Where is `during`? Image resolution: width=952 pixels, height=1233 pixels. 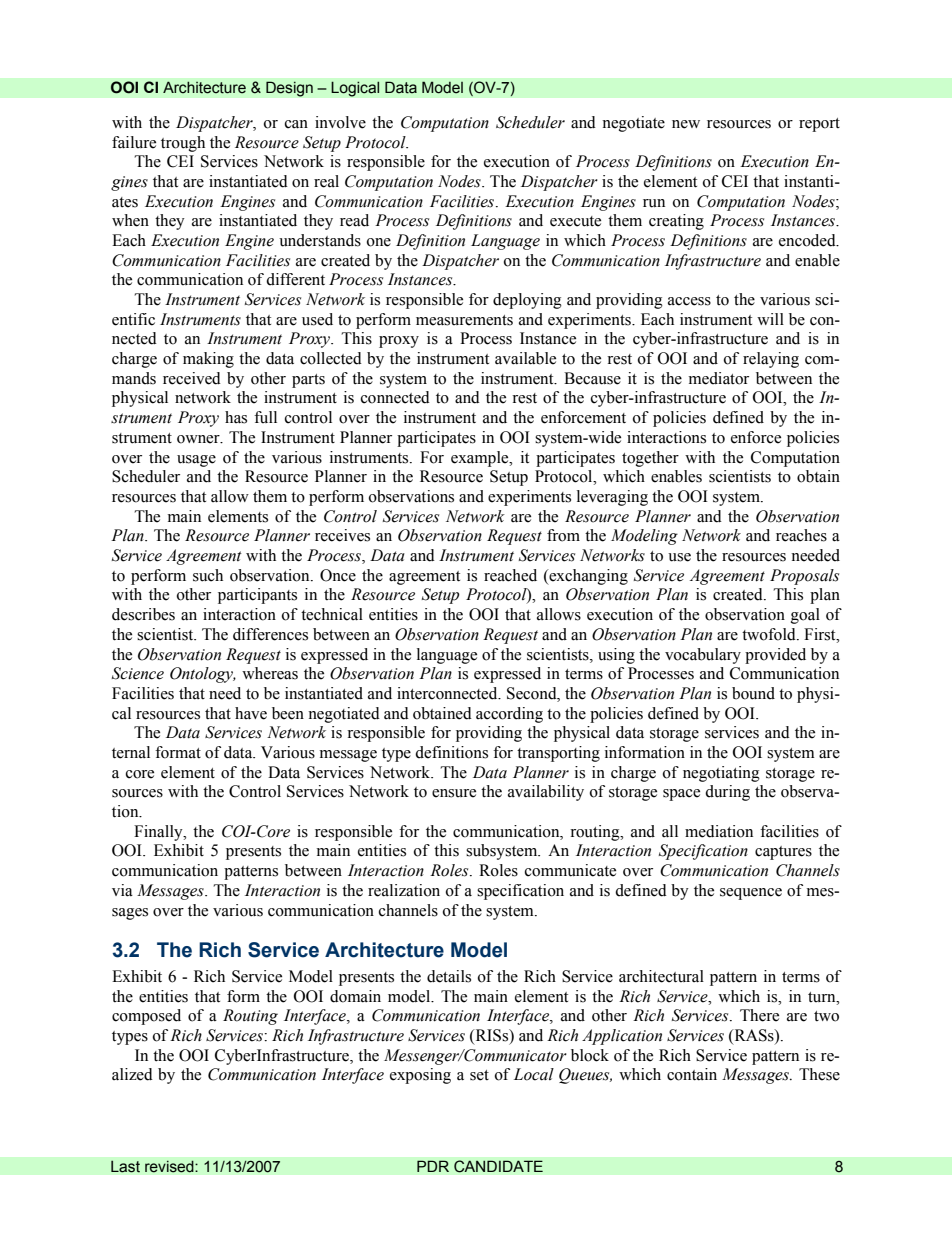 during is located at coordinates (727, 793).
